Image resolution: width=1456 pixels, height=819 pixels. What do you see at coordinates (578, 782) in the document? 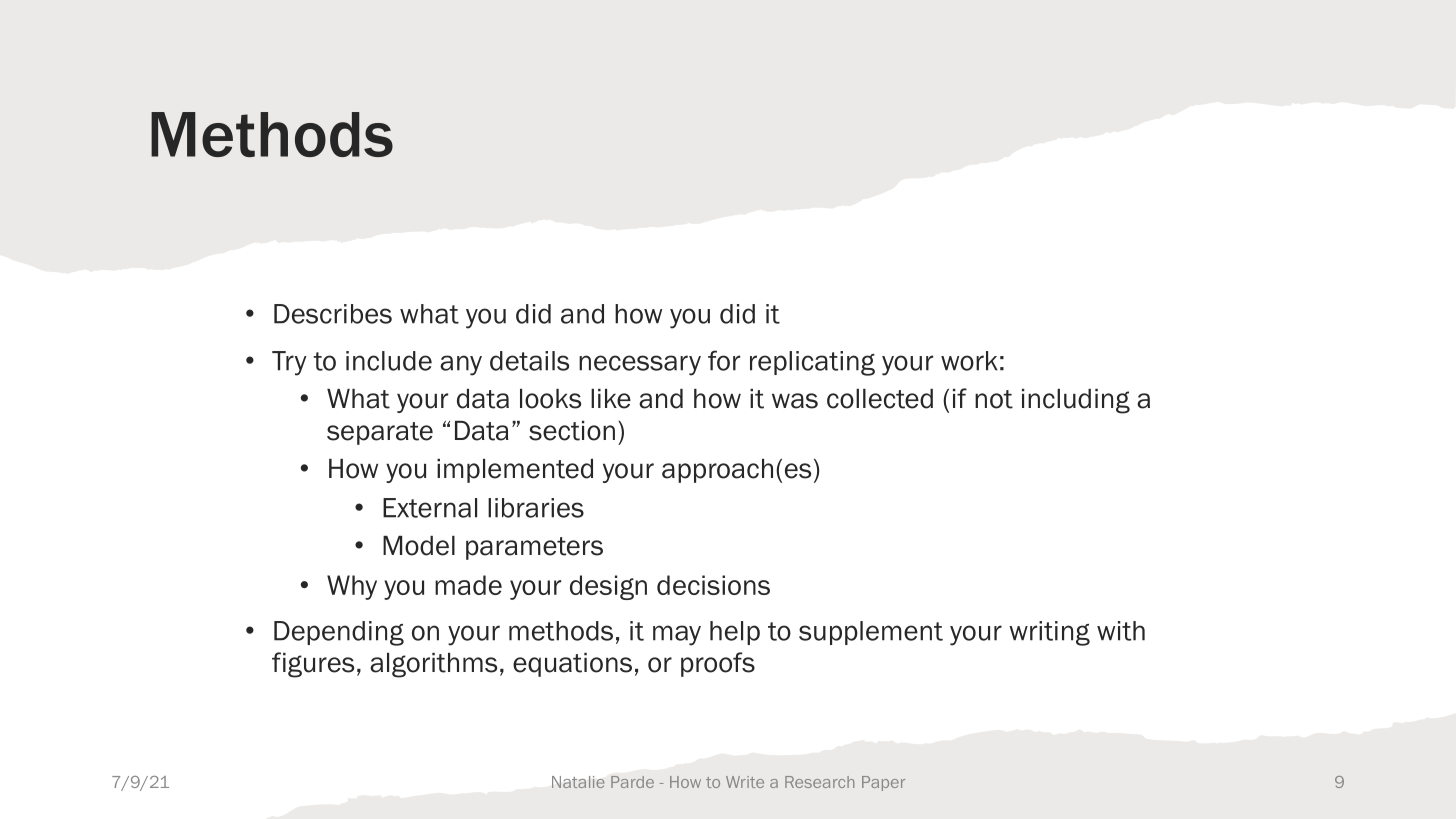
I see `Natalie` at bounding box center [578, 782].
